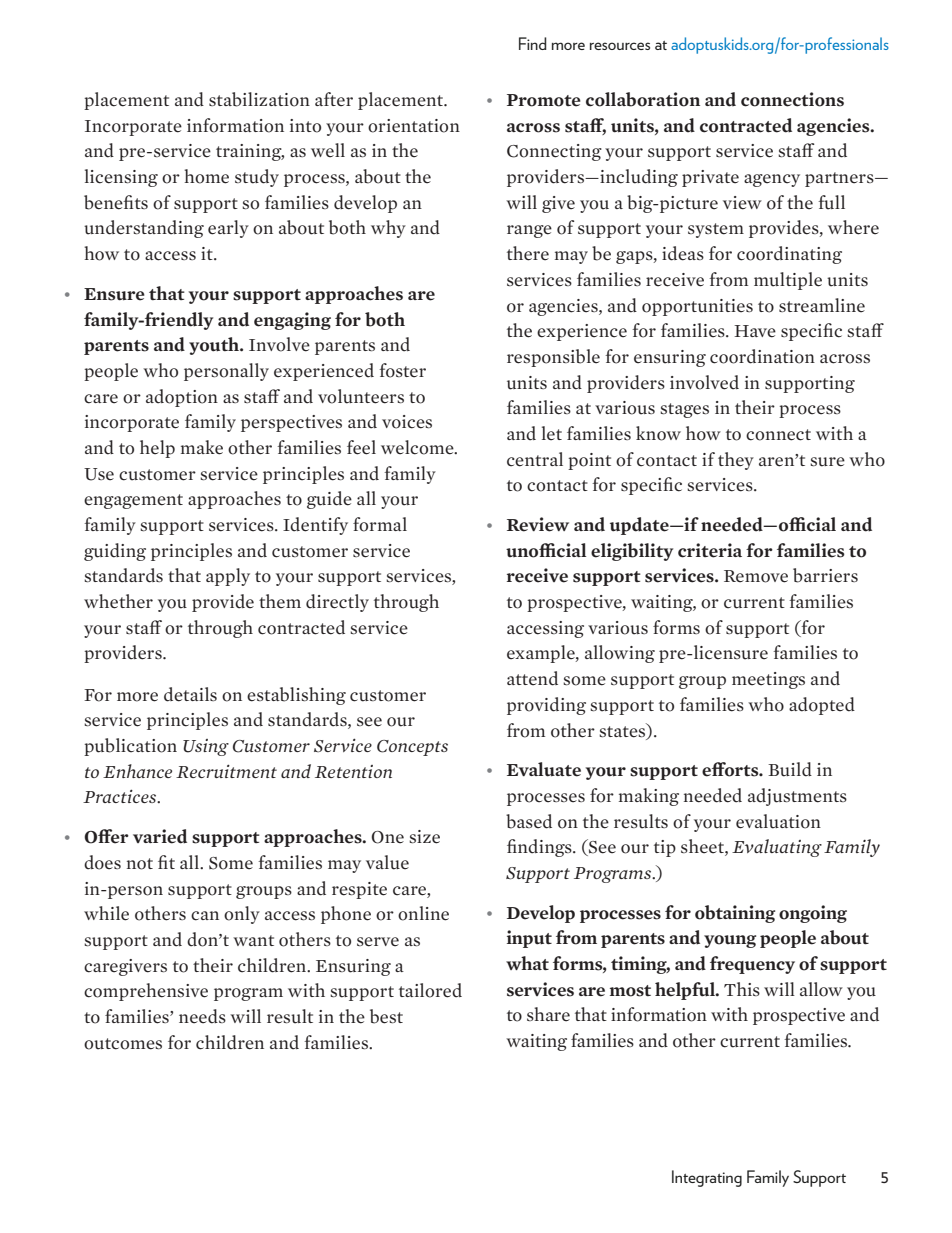  I want to click on Evaluating, so click(777, 848).
